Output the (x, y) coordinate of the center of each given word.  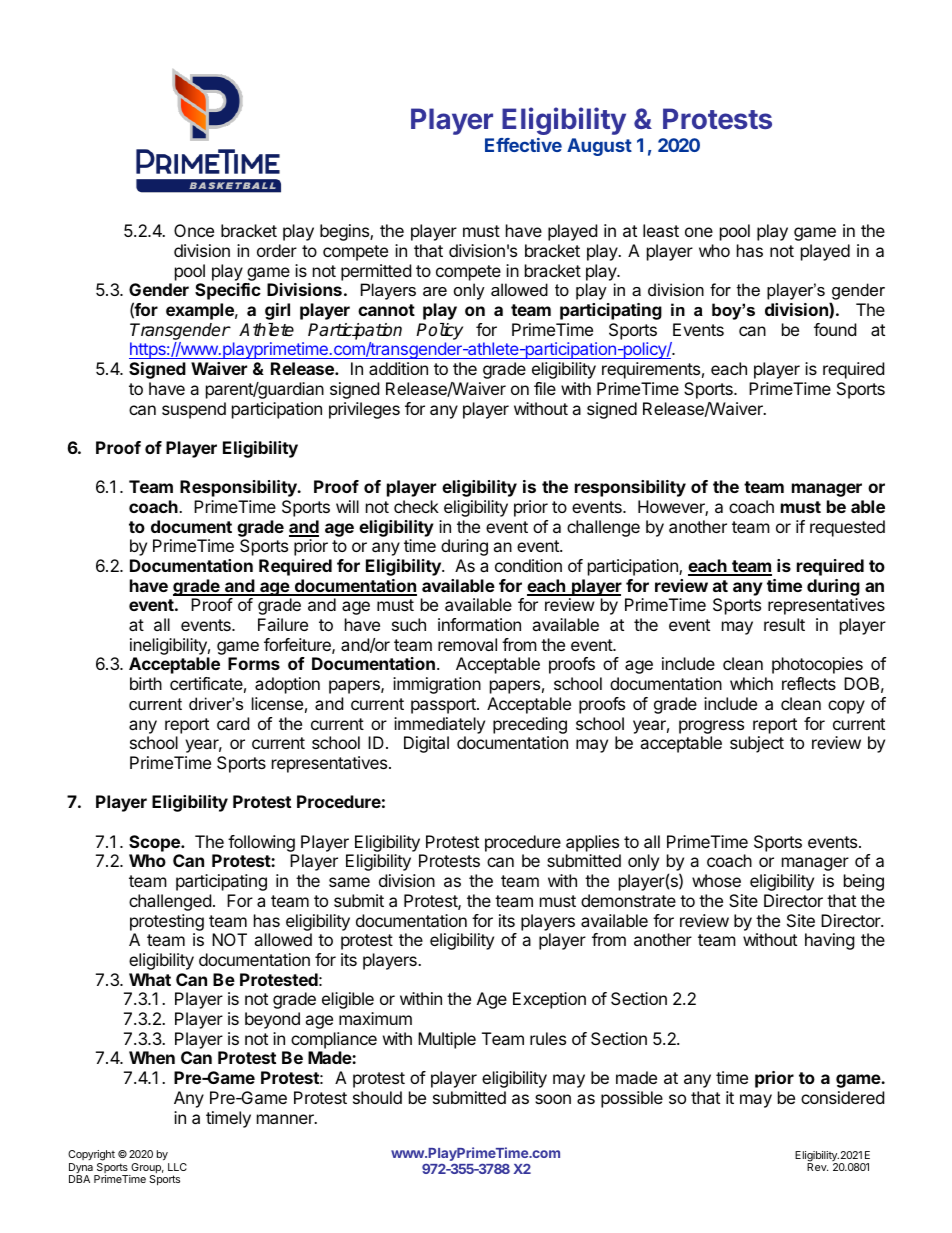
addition (398, 368)
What (150, 979)
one (699, 232)
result (784, 624)
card (233, 723)
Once (194, 230)
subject (757, 744)
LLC (177, 1167)
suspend (194, 410)
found (835, 329)
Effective (523, 145)
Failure (283, 624)
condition (528, 565)
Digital (426, 744)
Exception (549, 1000)
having (830, 941)
